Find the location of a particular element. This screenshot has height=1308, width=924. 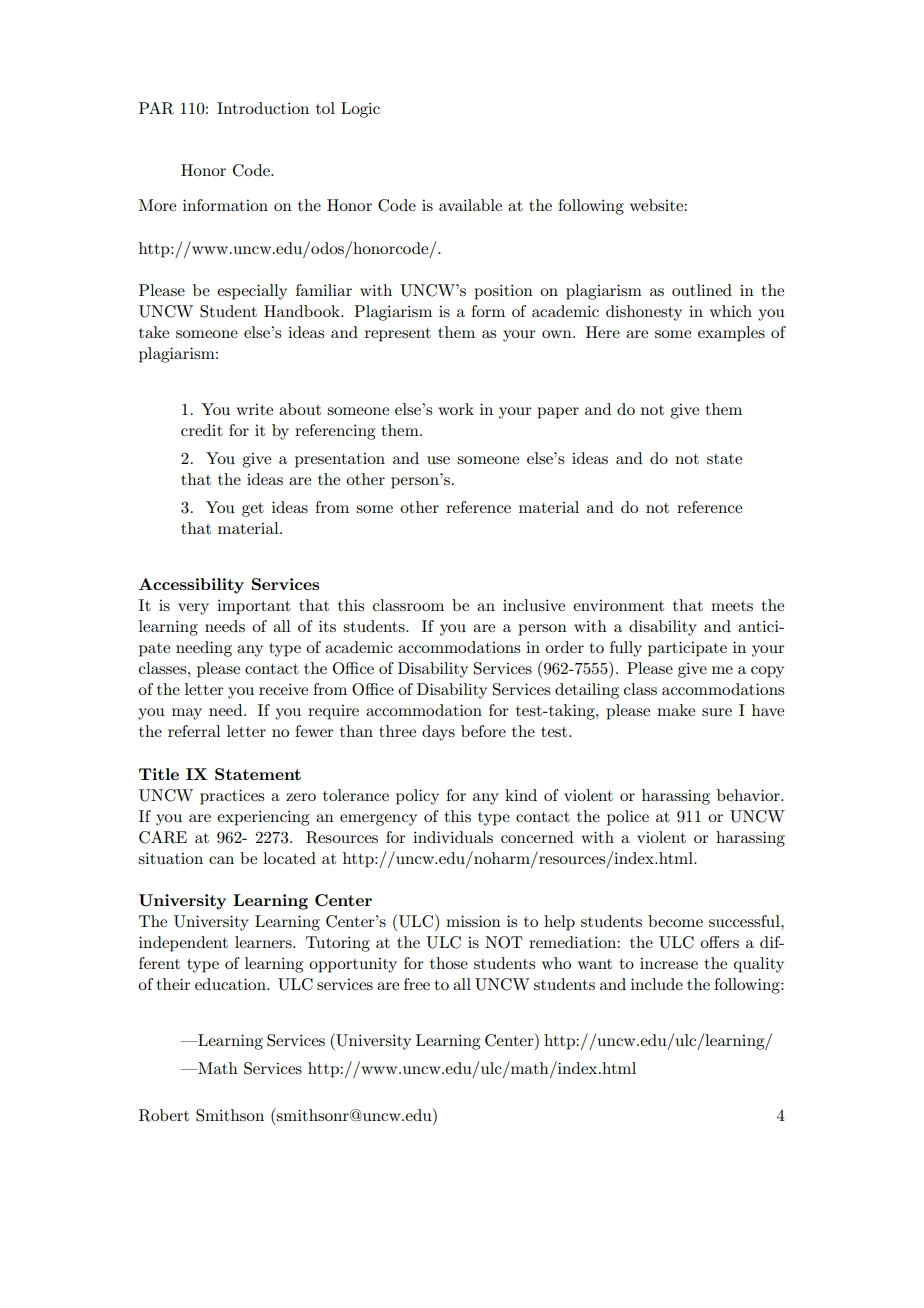

Introduction is located at coordinates (263, 108).
